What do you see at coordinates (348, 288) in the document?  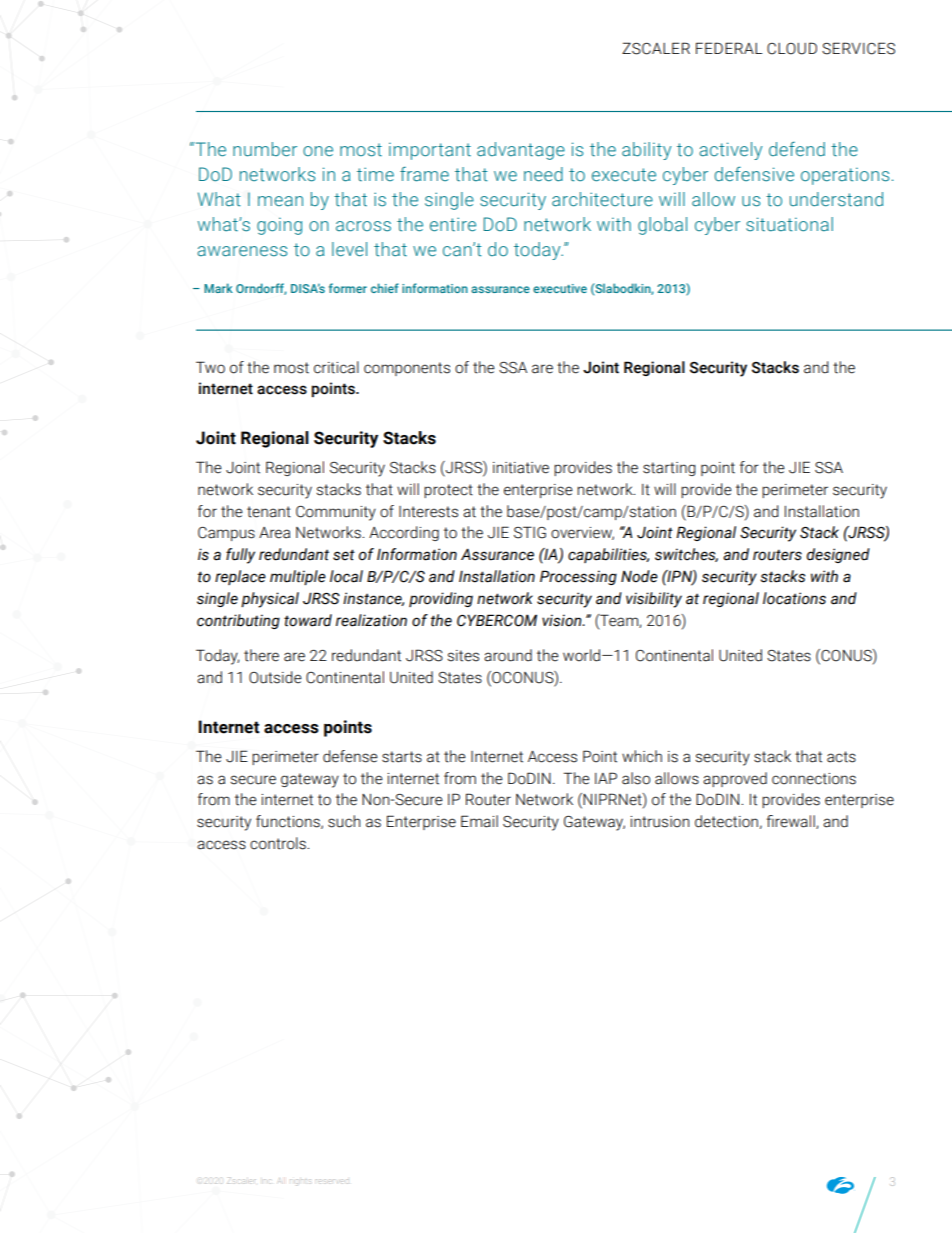 I see `former` at bounding box center [348, 288].
